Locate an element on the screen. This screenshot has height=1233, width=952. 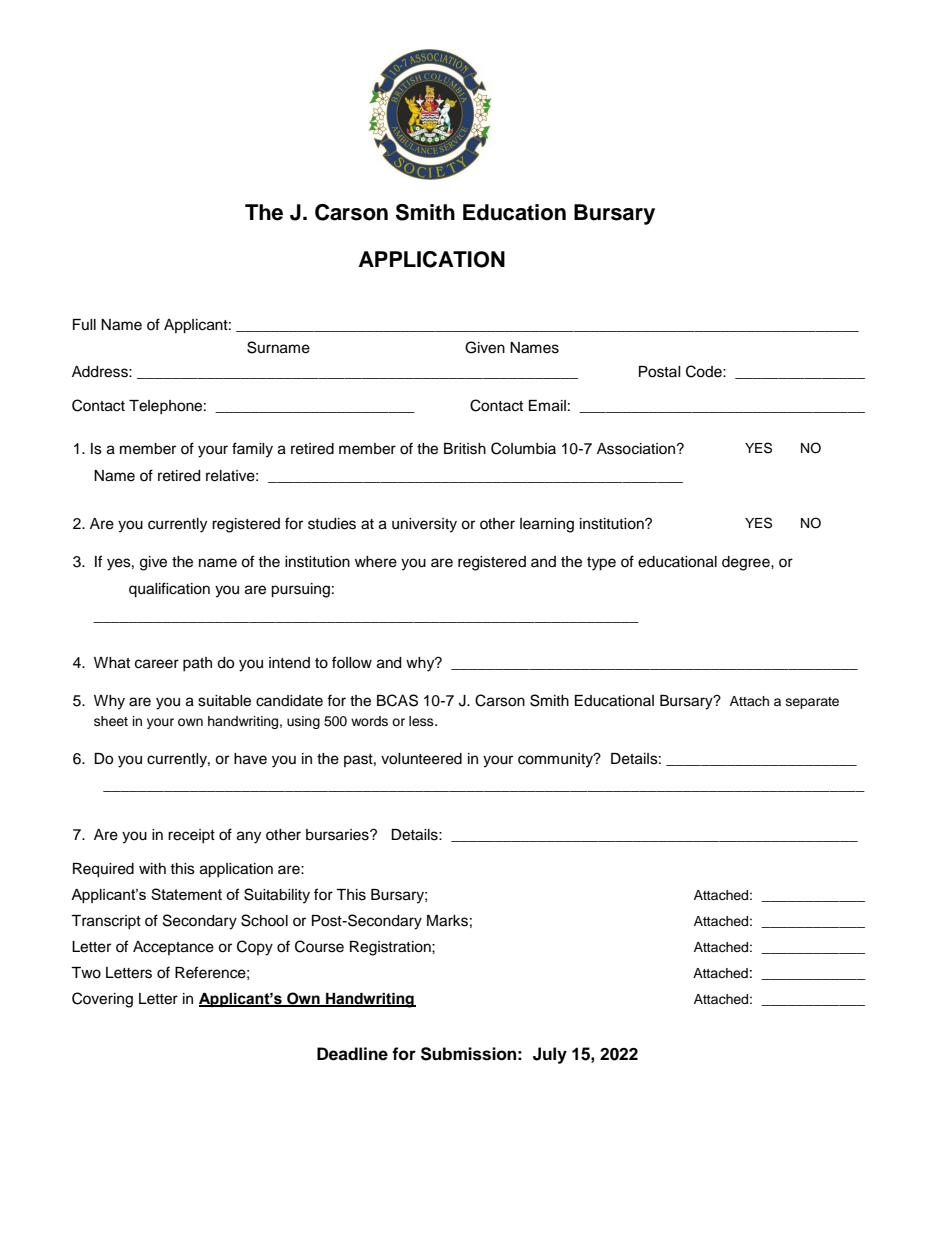
Full is located at coordinates (84, 324).
